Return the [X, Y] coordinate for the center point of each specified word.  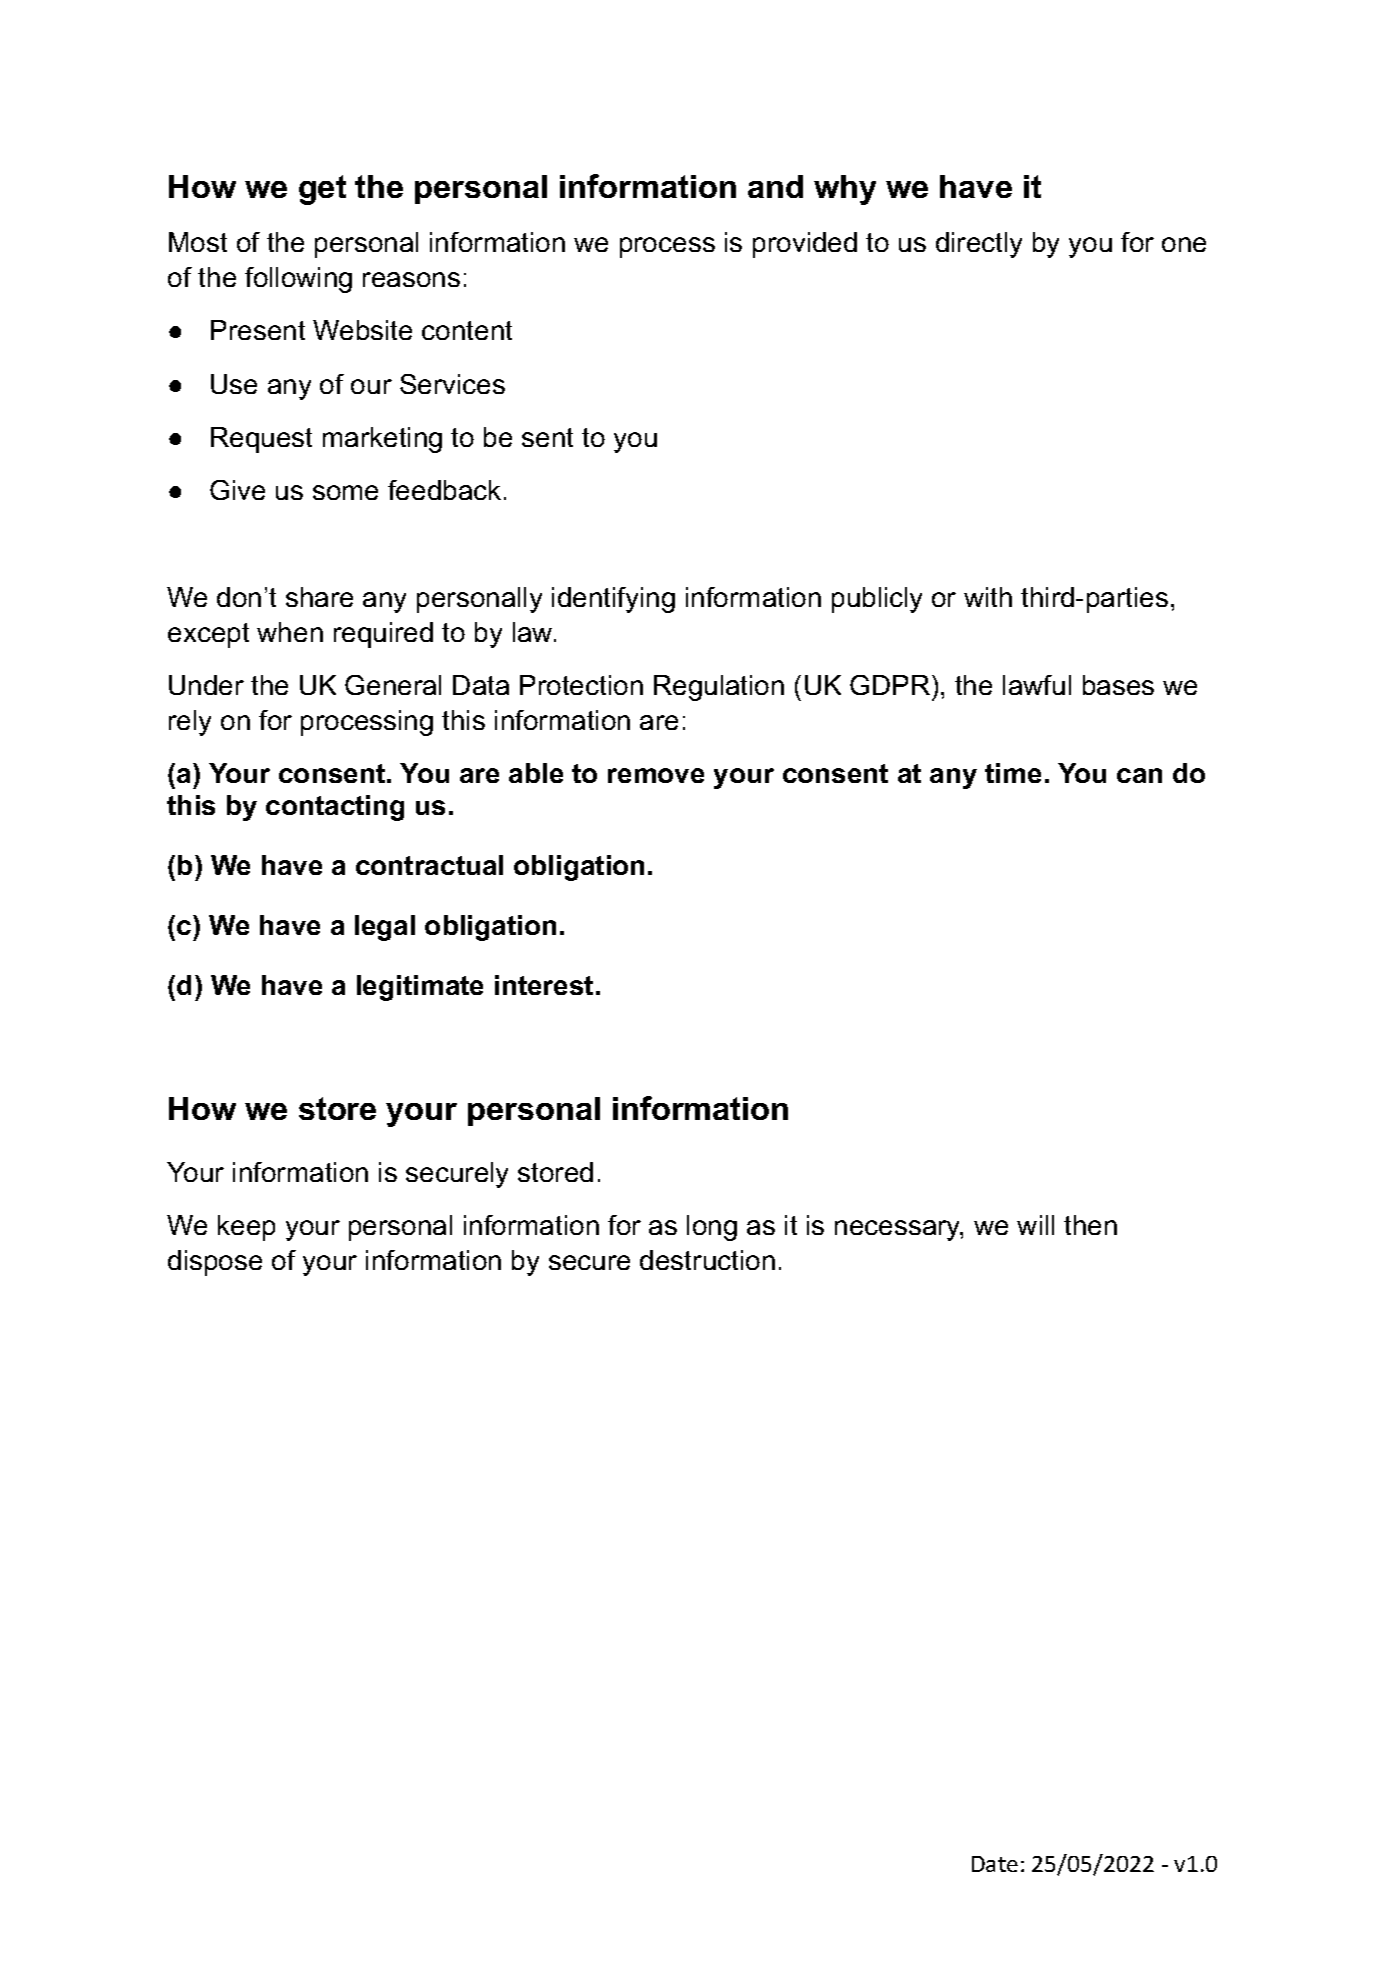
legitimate [420, 988]
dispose [215, 1263]
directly [979, 245]
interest [544, 985]
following [298, 280]
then [1090, 1225]
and [775, 186]
